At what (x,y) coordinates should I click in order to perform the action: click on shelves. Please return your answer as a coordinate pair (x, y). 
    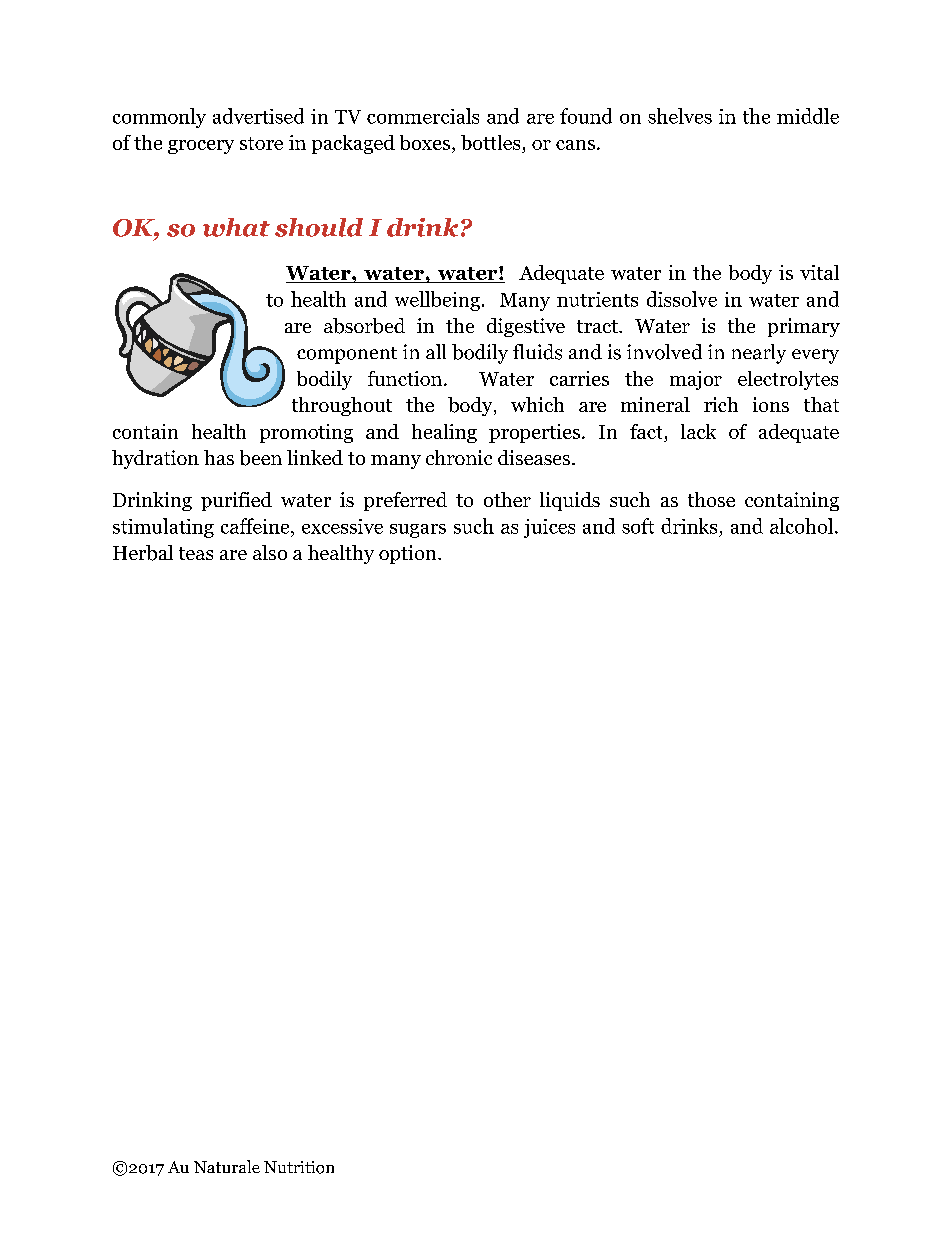
    Looking at the image, I should click on (680, 116).
